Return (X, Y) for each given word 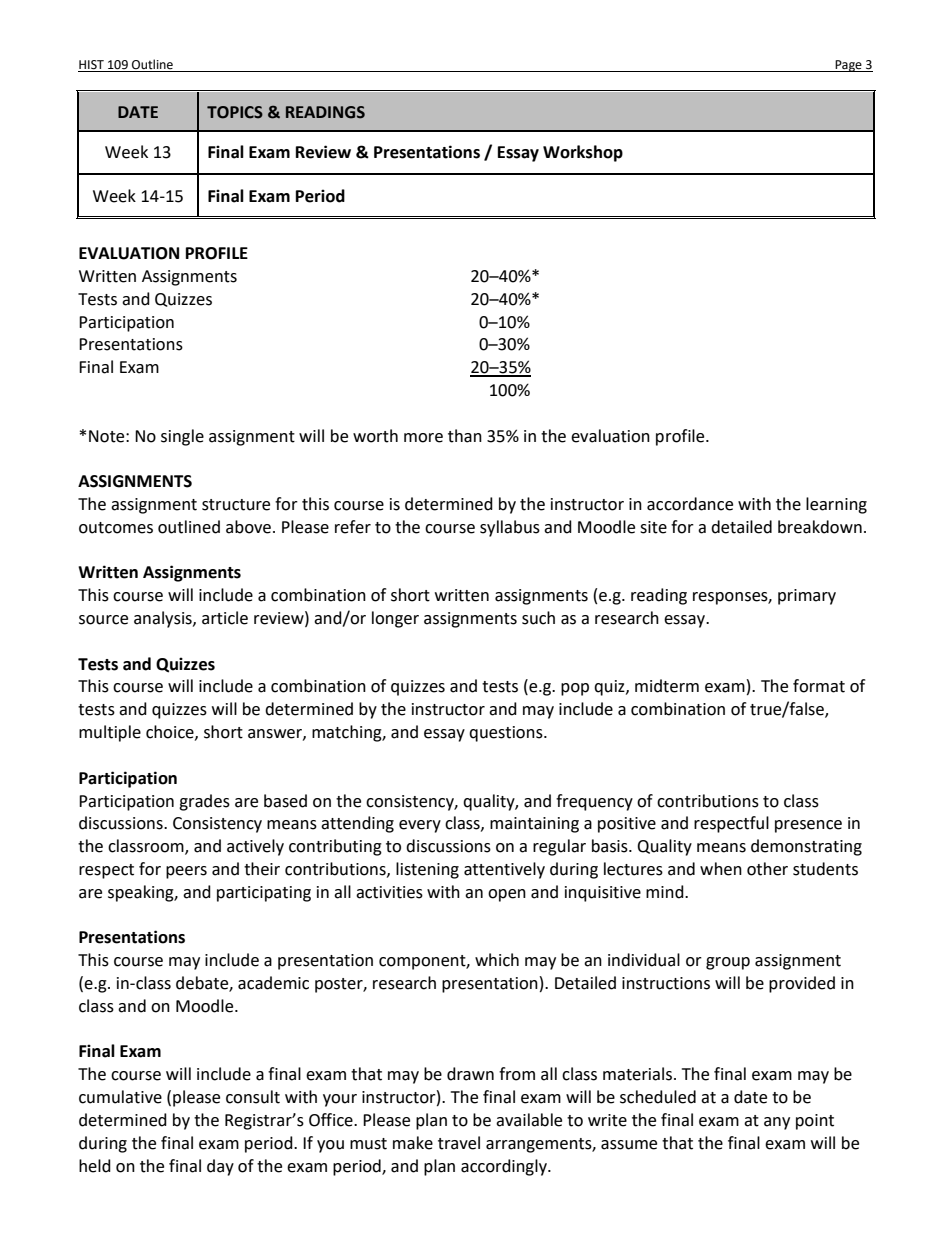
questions (507, 734)
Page (848, 66)
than (465, 436)
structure (236, 505)
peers (186, 872)
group (728, 963)
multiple (110, 733)
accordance (690, 504)
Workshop (583, 153)
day (220, 1167)
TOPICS (235, 112)
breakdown (820, 527)
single (182, 437)
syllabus (510, 528)
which (497, 960)
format (819, 686)
